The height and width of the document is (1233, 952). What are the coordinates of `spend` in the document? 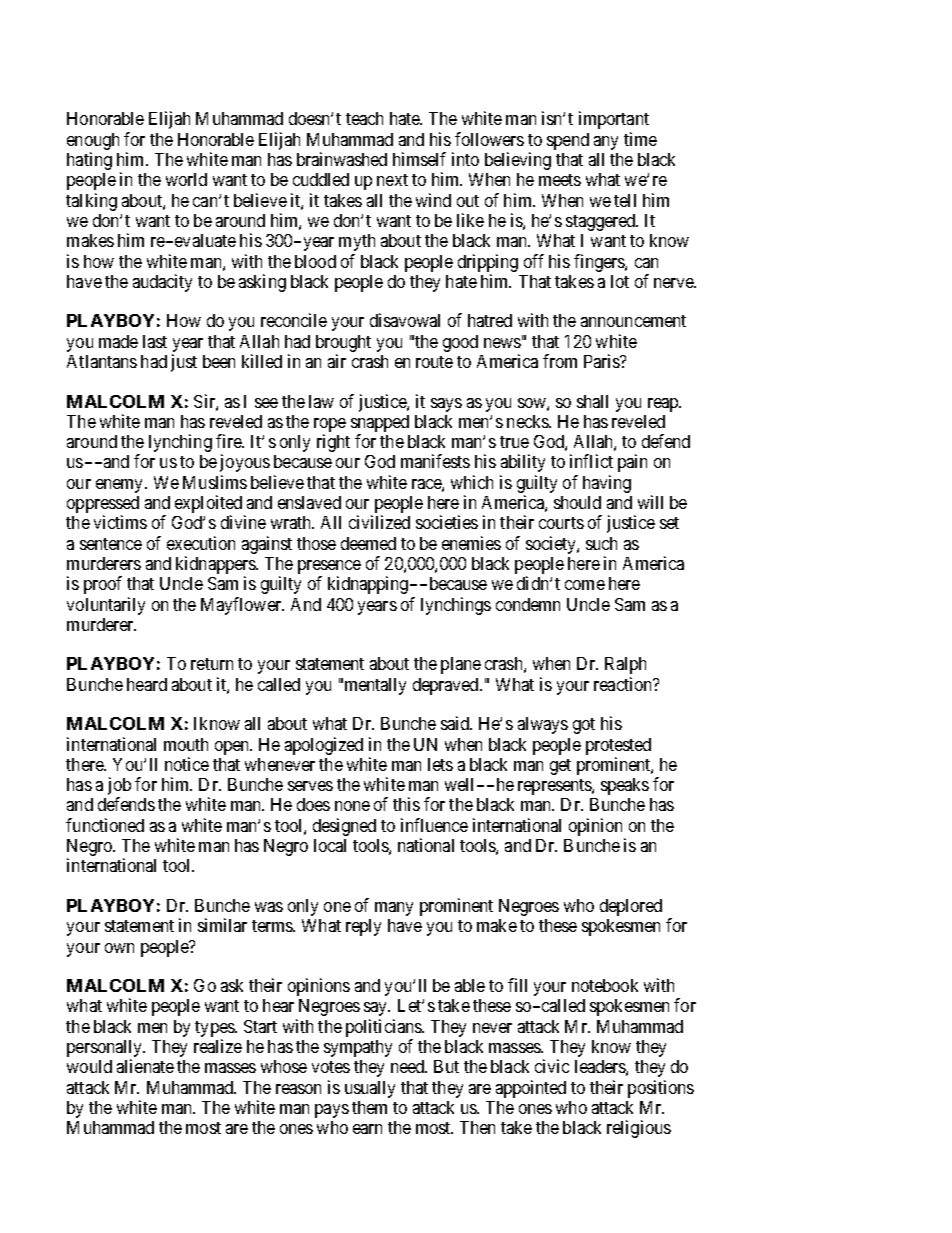 It's located at (568, 141).
